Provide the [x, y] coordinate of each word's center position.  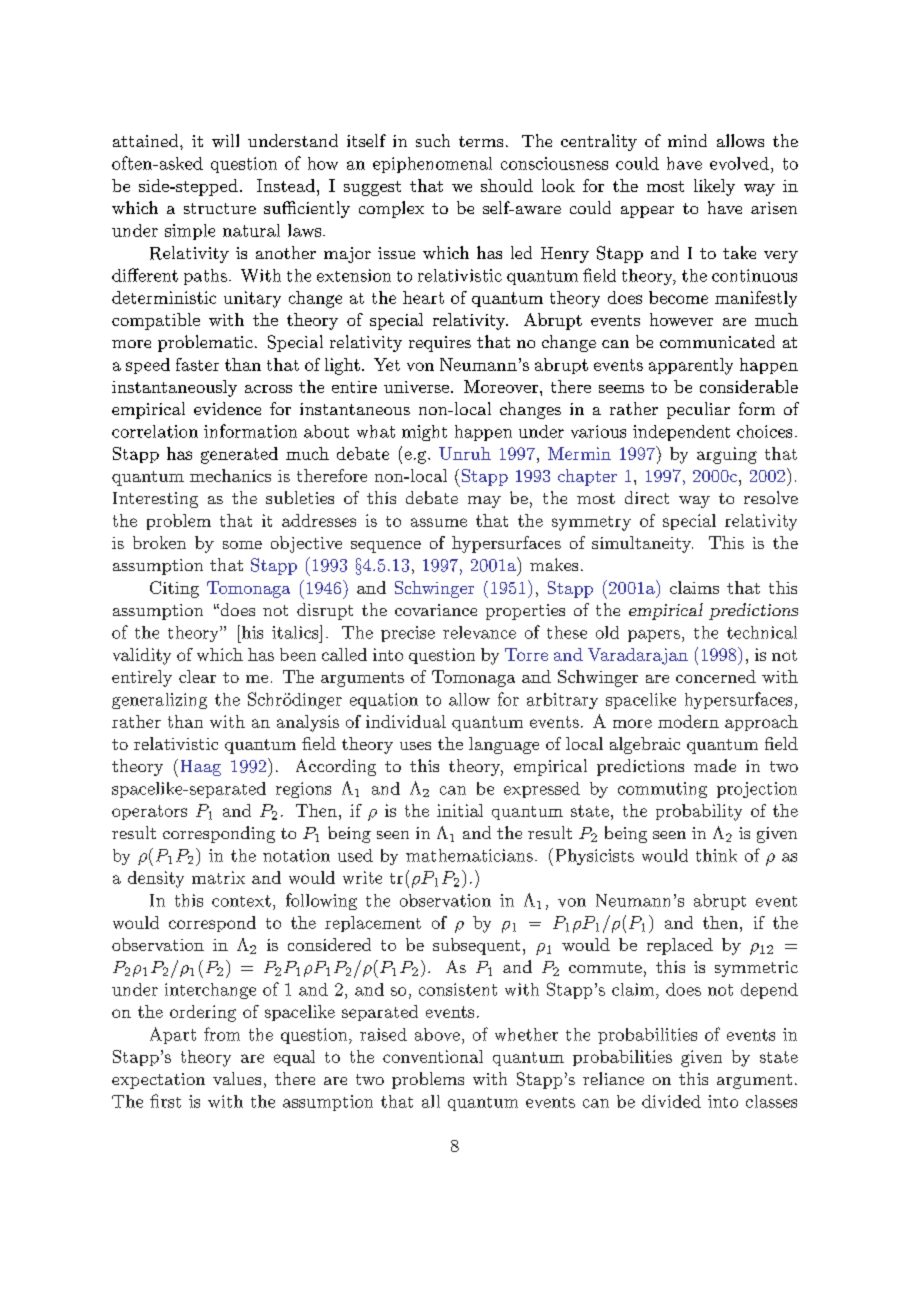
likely [714, 187]
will [225, 140]
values [237, 1078]
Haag [201, 768]
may [484, 502]
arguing [727, 455]
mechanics [230, 475]
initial [460, 810]
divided [671, 1101]
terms [481, 141]
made [715, 765]
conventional [433, 1056]
